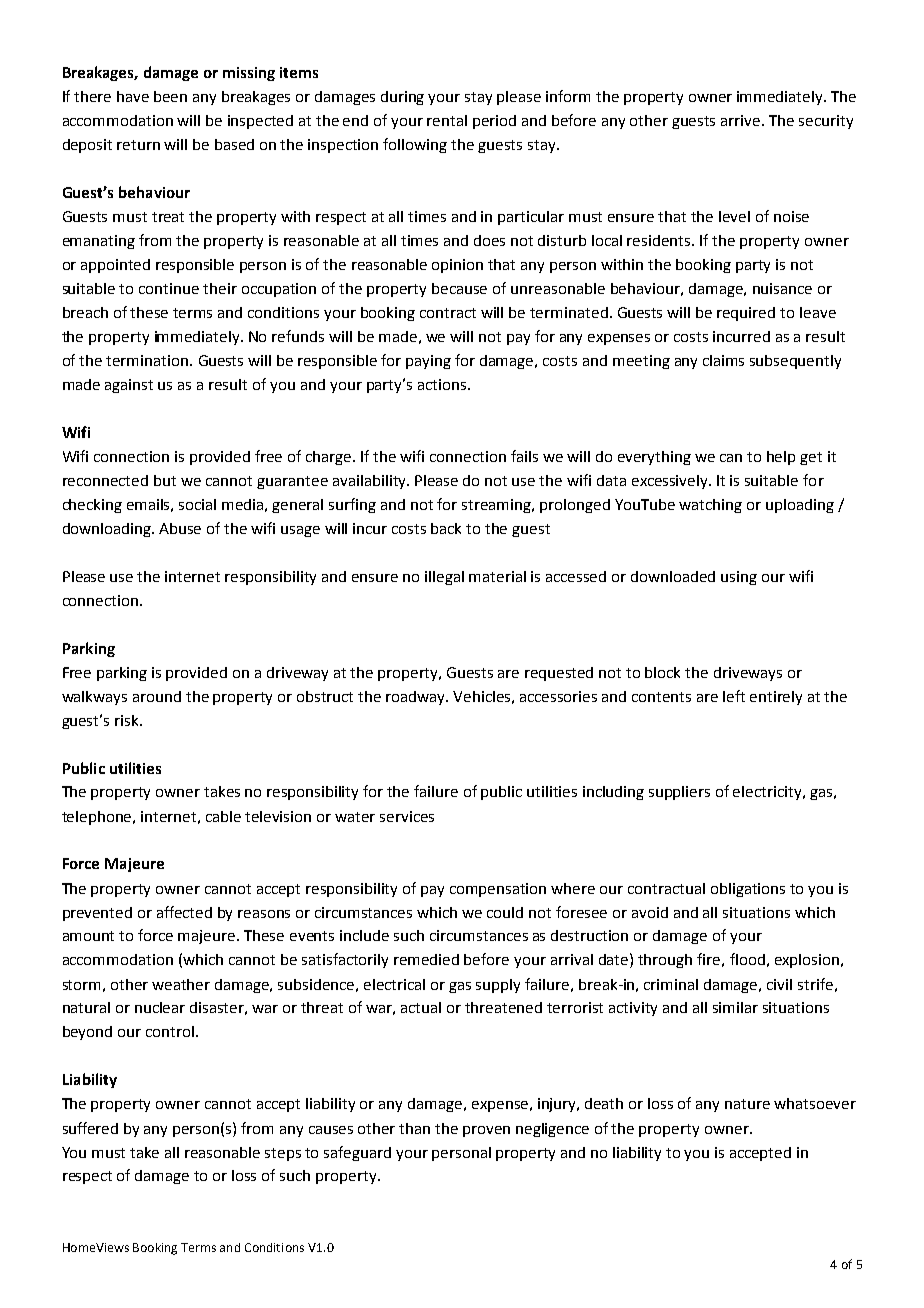  Describe the element at coordinates (90, 1128) in the screenshot. I see `suffered` at that location.
